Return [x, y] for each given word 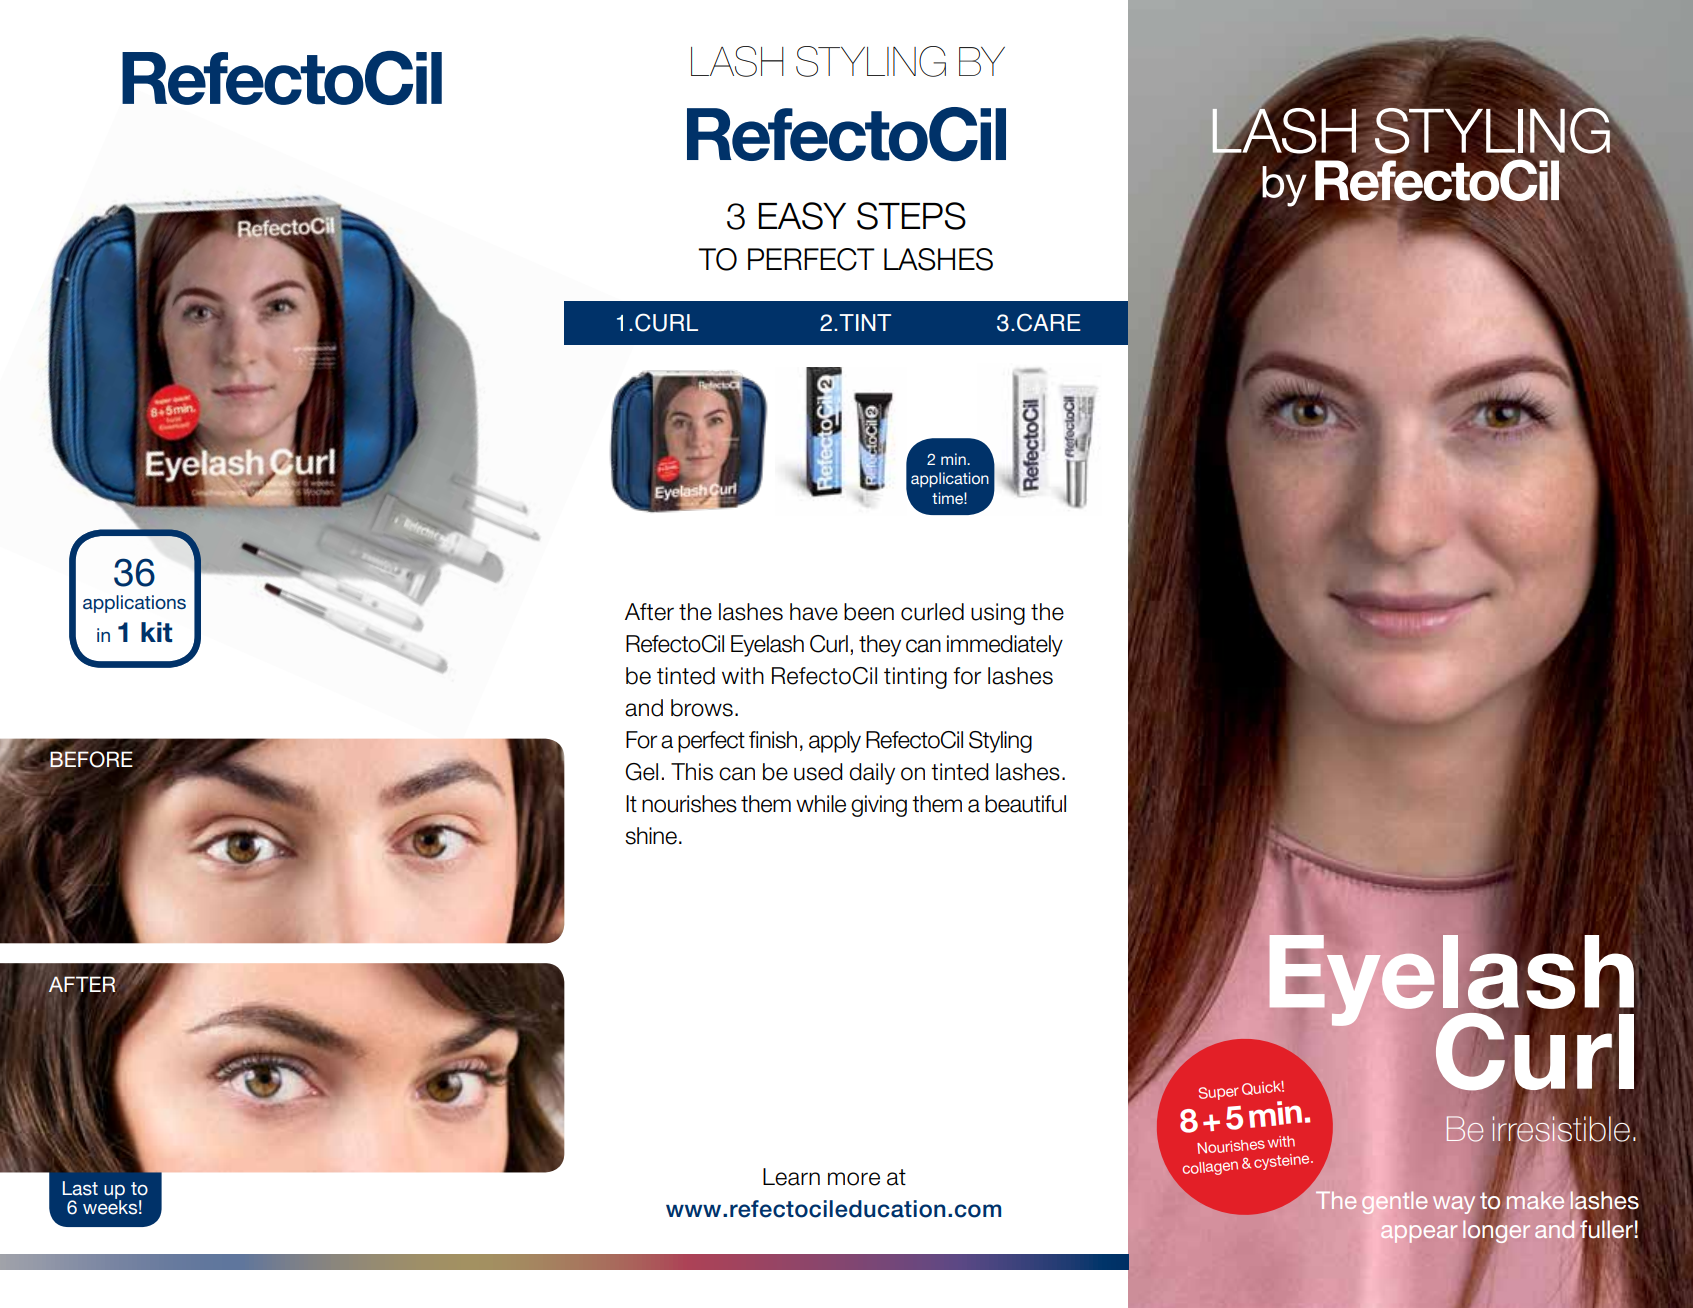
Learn [791, 1177]
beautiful [1025, 804]
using [998, 614]
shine [651, 836]
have [814, 612]
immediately [1005, 646]
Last [80, 1188]
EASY [802, 216]
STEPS [911, 216]
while [821, 804]
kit [156, 632]
